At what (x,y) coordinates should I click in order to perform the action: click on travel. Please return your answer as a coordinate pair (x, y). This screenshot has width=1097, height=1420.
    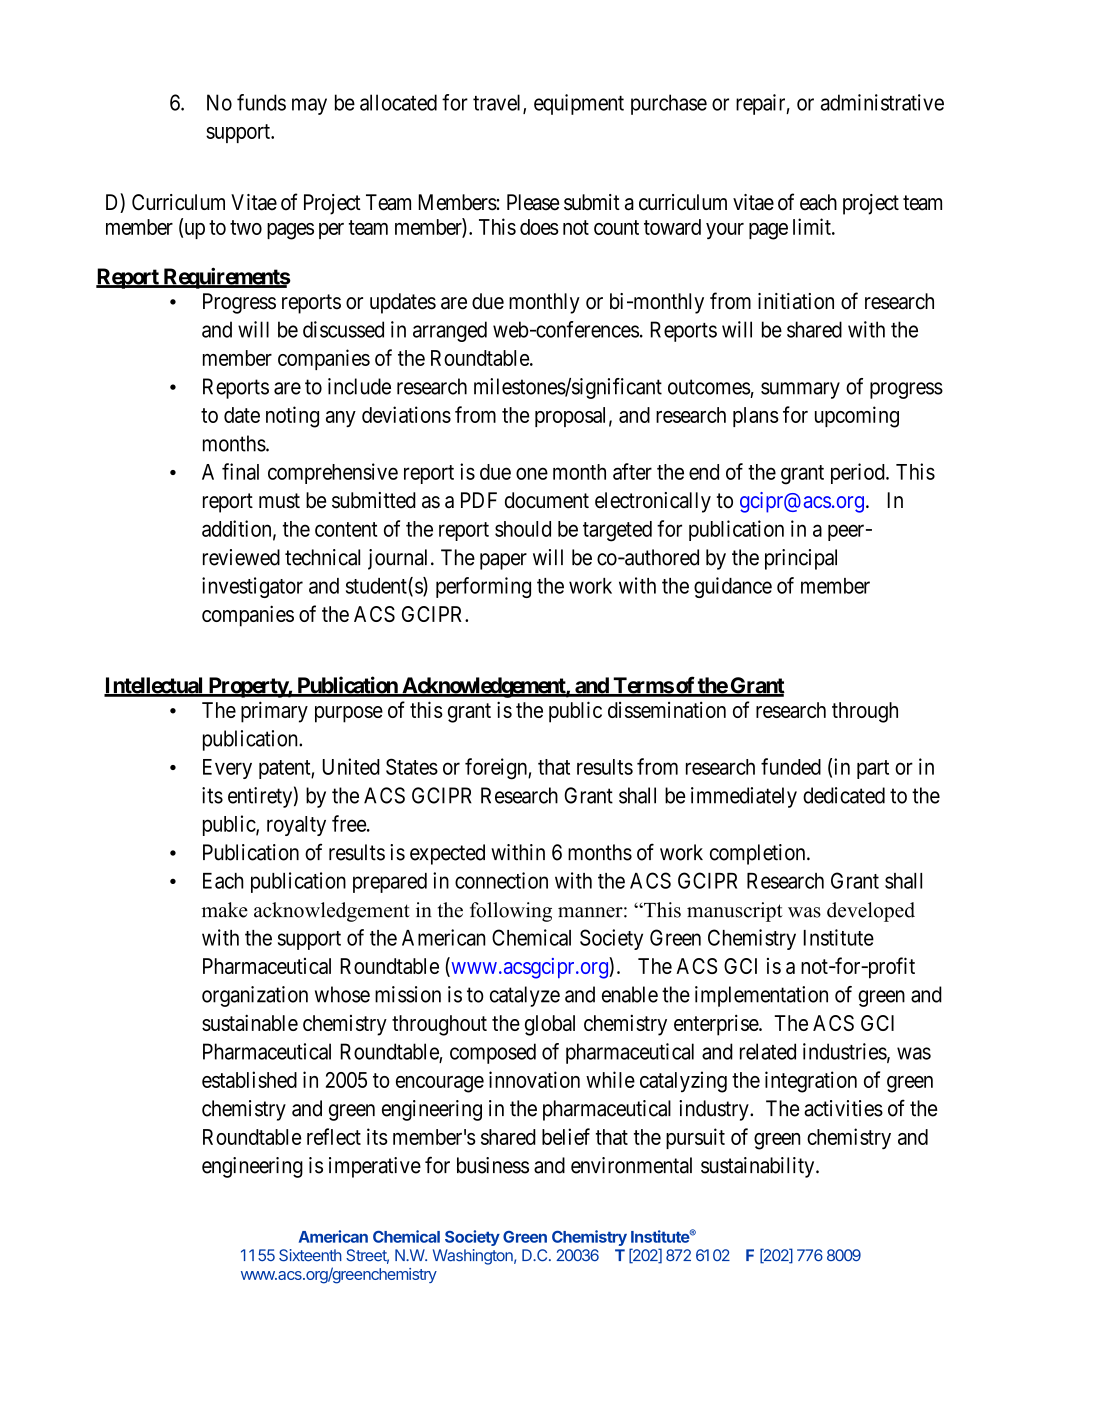
    Looking at the image, I should click on (498, 103).
